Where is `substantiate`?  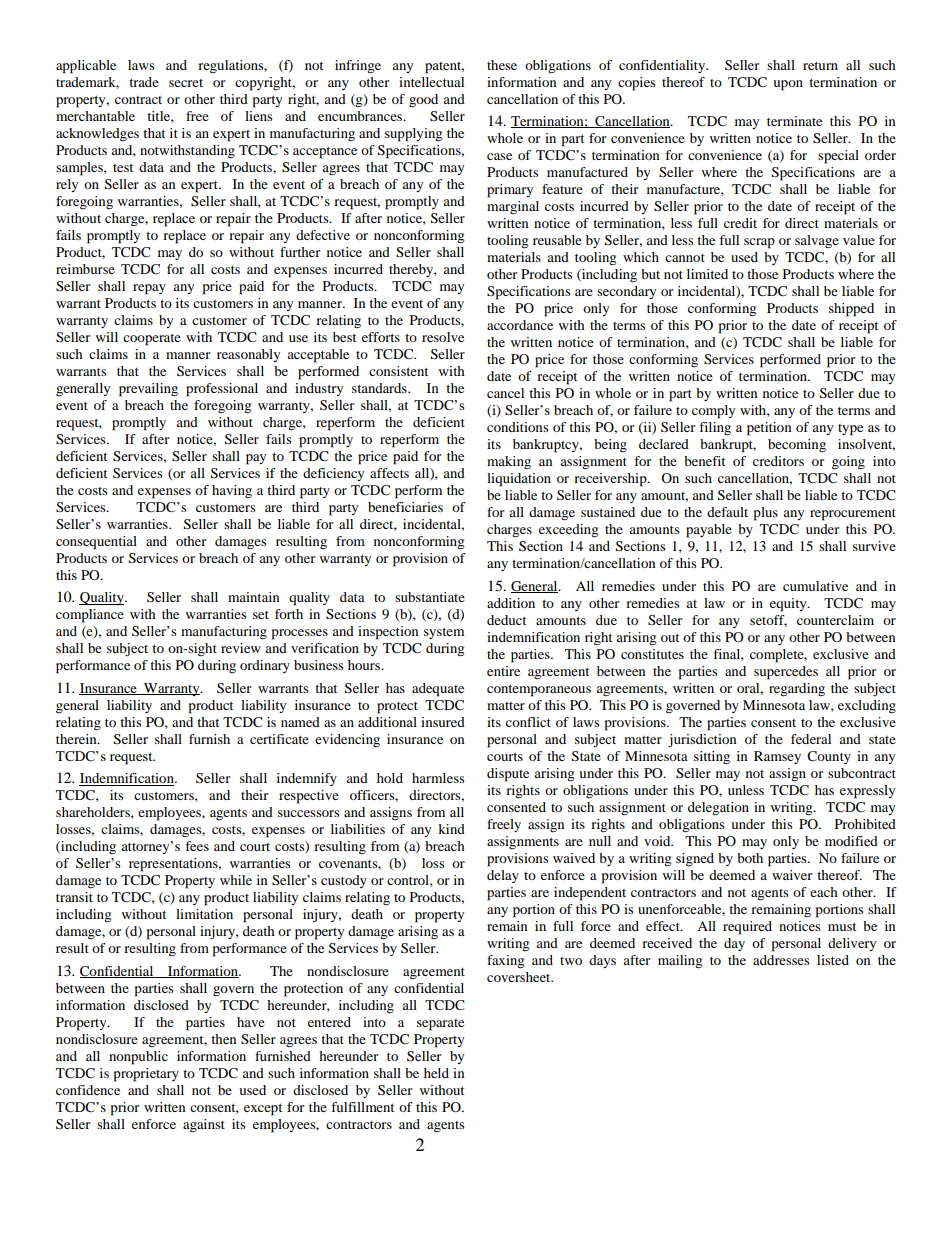
substantiate is located at coordinates (430, 597).
